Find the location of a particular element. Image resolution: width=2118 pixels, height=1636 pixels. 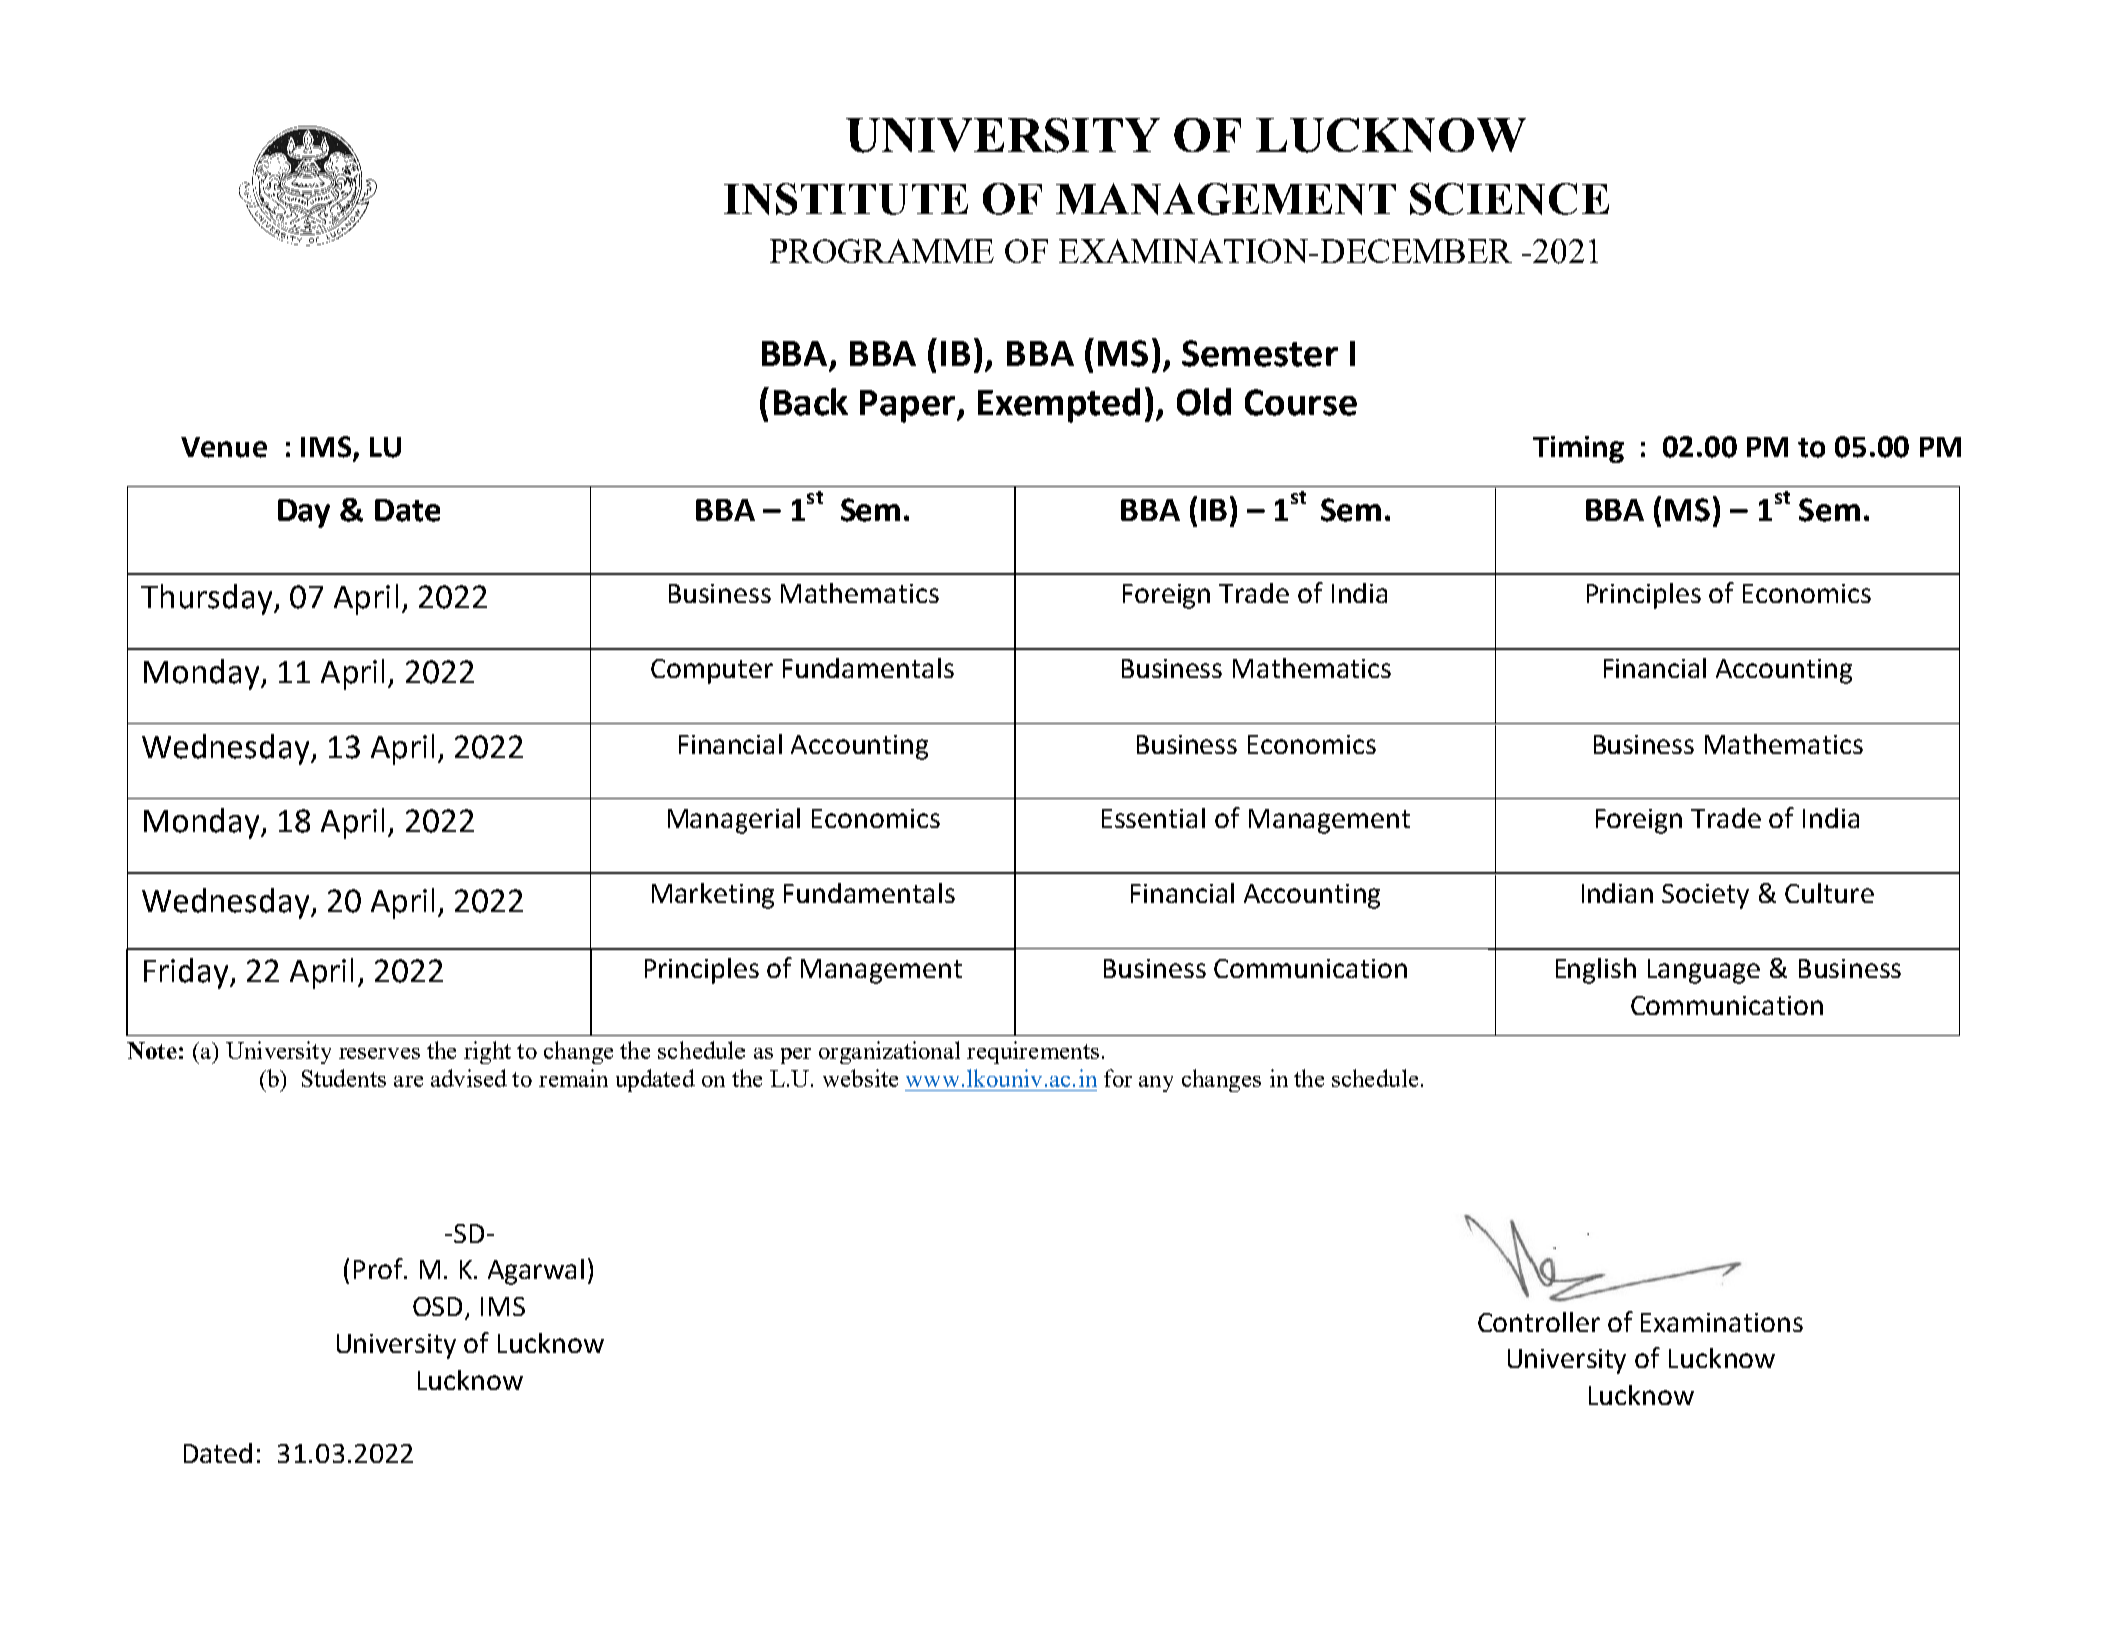

Timing is located at coordinates (1578, 449).
